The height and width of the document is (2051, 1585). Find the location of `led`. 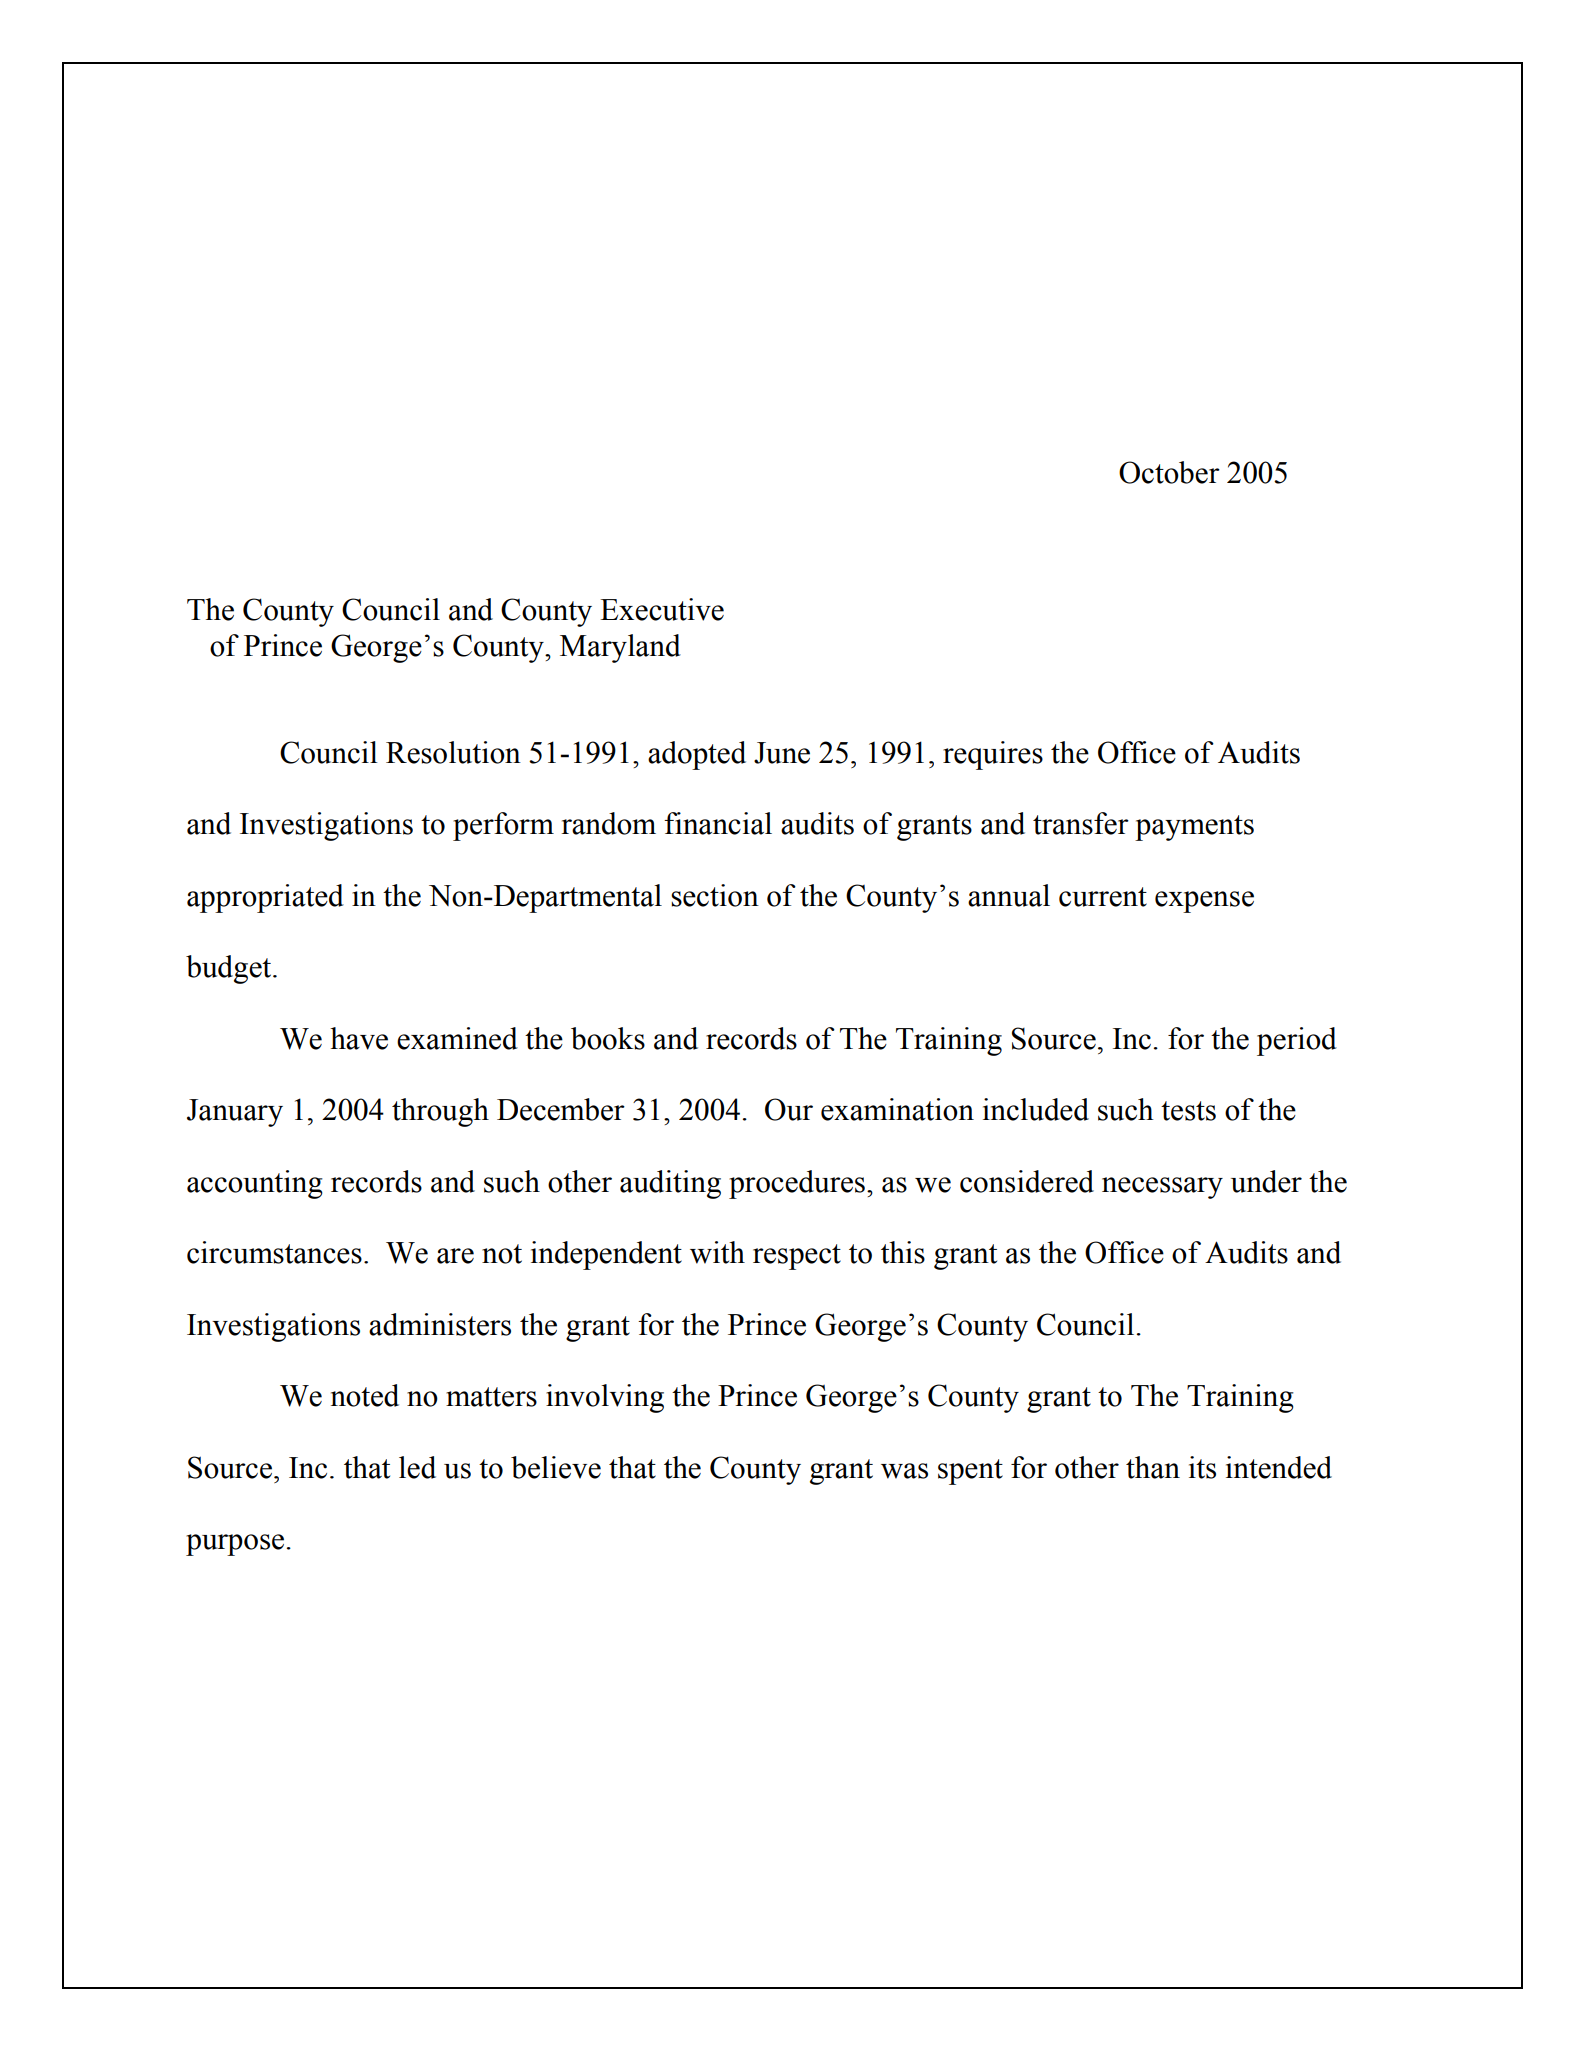

led is located at coordinates (417, 1467).
